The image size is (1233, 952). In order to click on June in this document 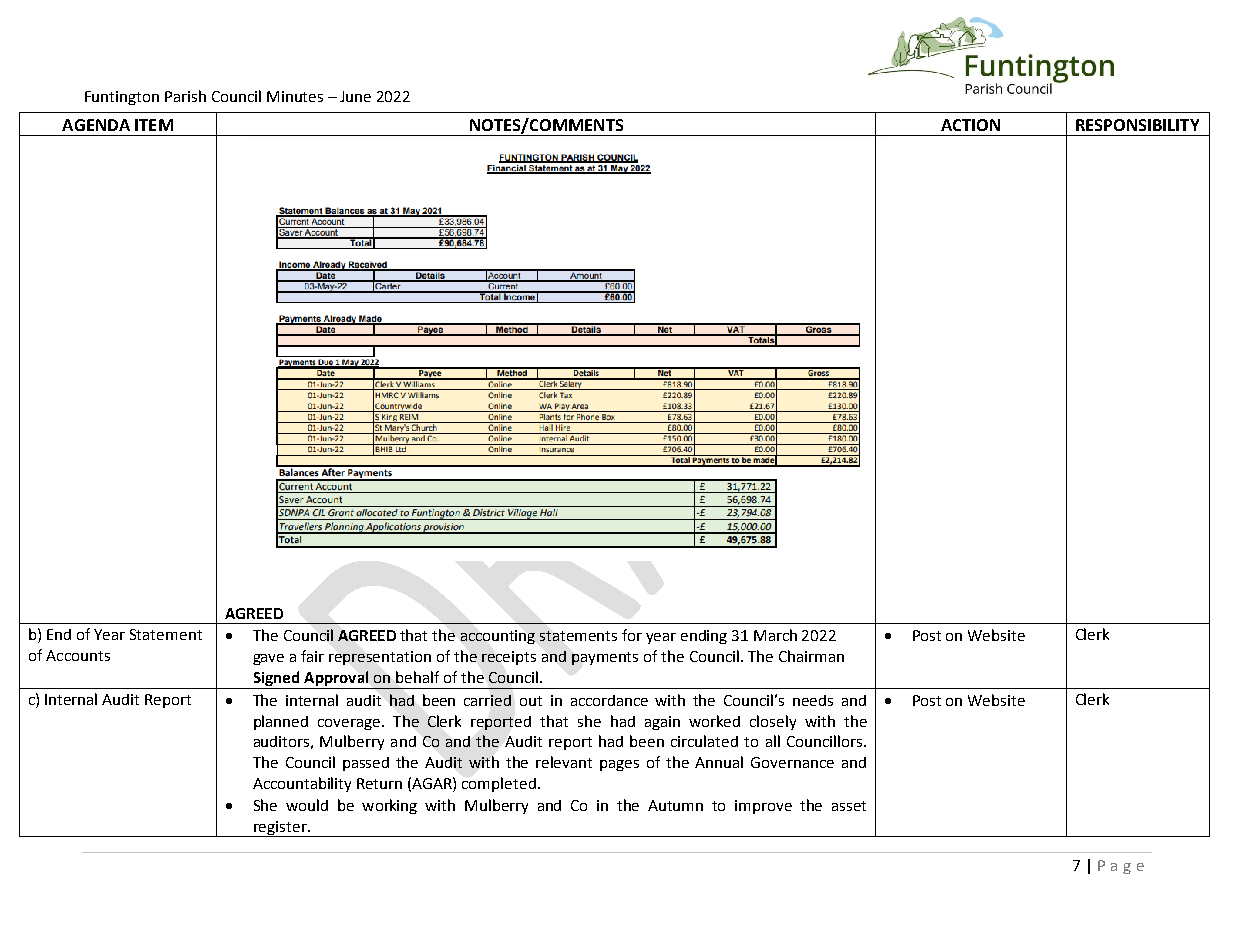, I will do `click(355, 96)`.
